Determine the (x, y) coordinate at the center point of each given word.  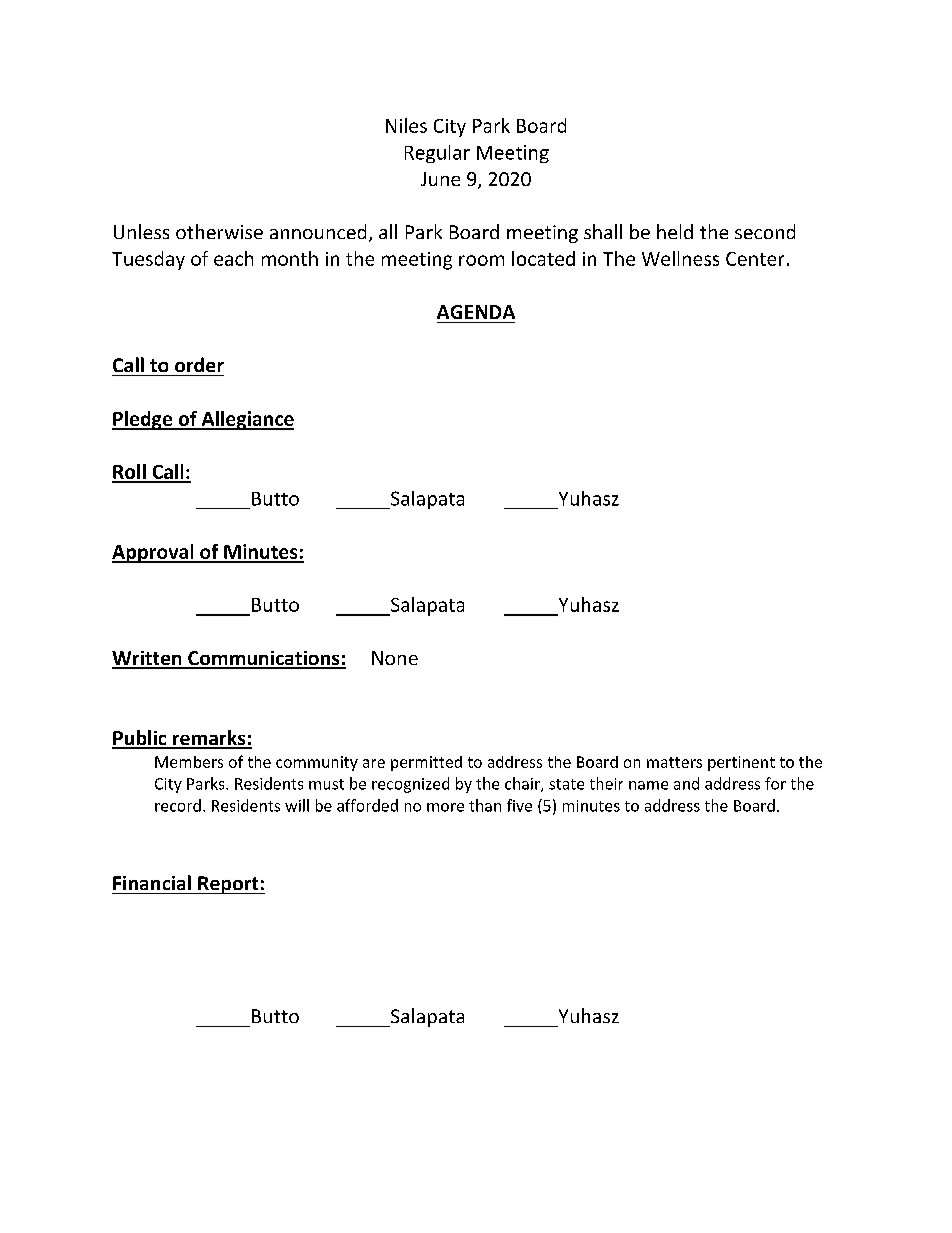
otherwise (219, 231)
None (395, 658)
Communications (264, 659)
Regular (437, 154)
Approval (154, 553)
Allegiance (246, 420)
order (199, 364)
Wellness (680, 258)
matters (674, 762)
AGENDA (476, 312)
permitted (426, 763)
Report (228, 885)
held (675, 231)
